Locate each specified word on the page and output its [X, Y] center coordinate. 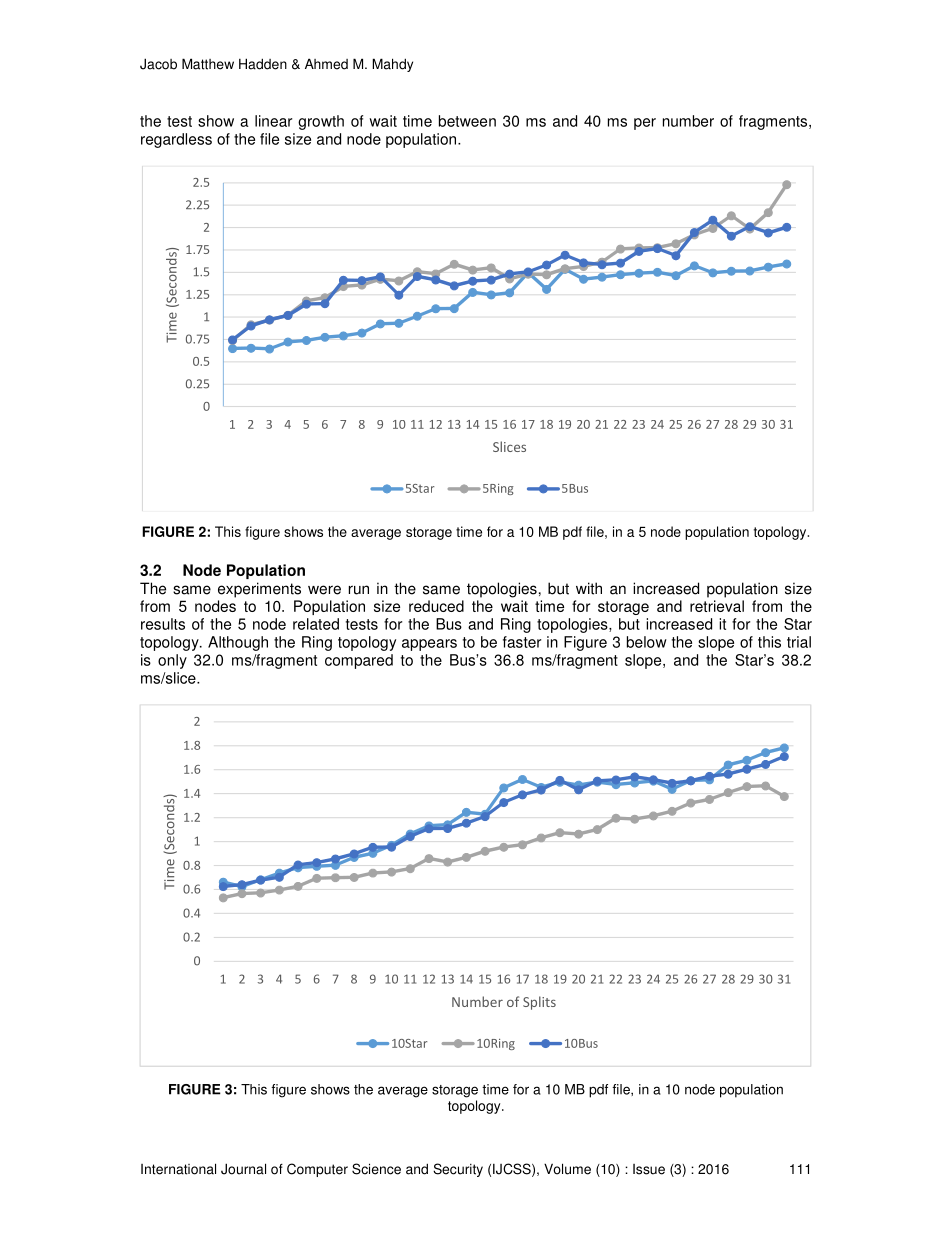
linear [273, 121]
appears [429, 645]
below [647, 642]
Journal [243, 1169]
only [172, 661]
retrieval [717, 606]
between [467, 121]
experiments [259, 590]
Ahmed [326, 64]
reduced [436, 606]
